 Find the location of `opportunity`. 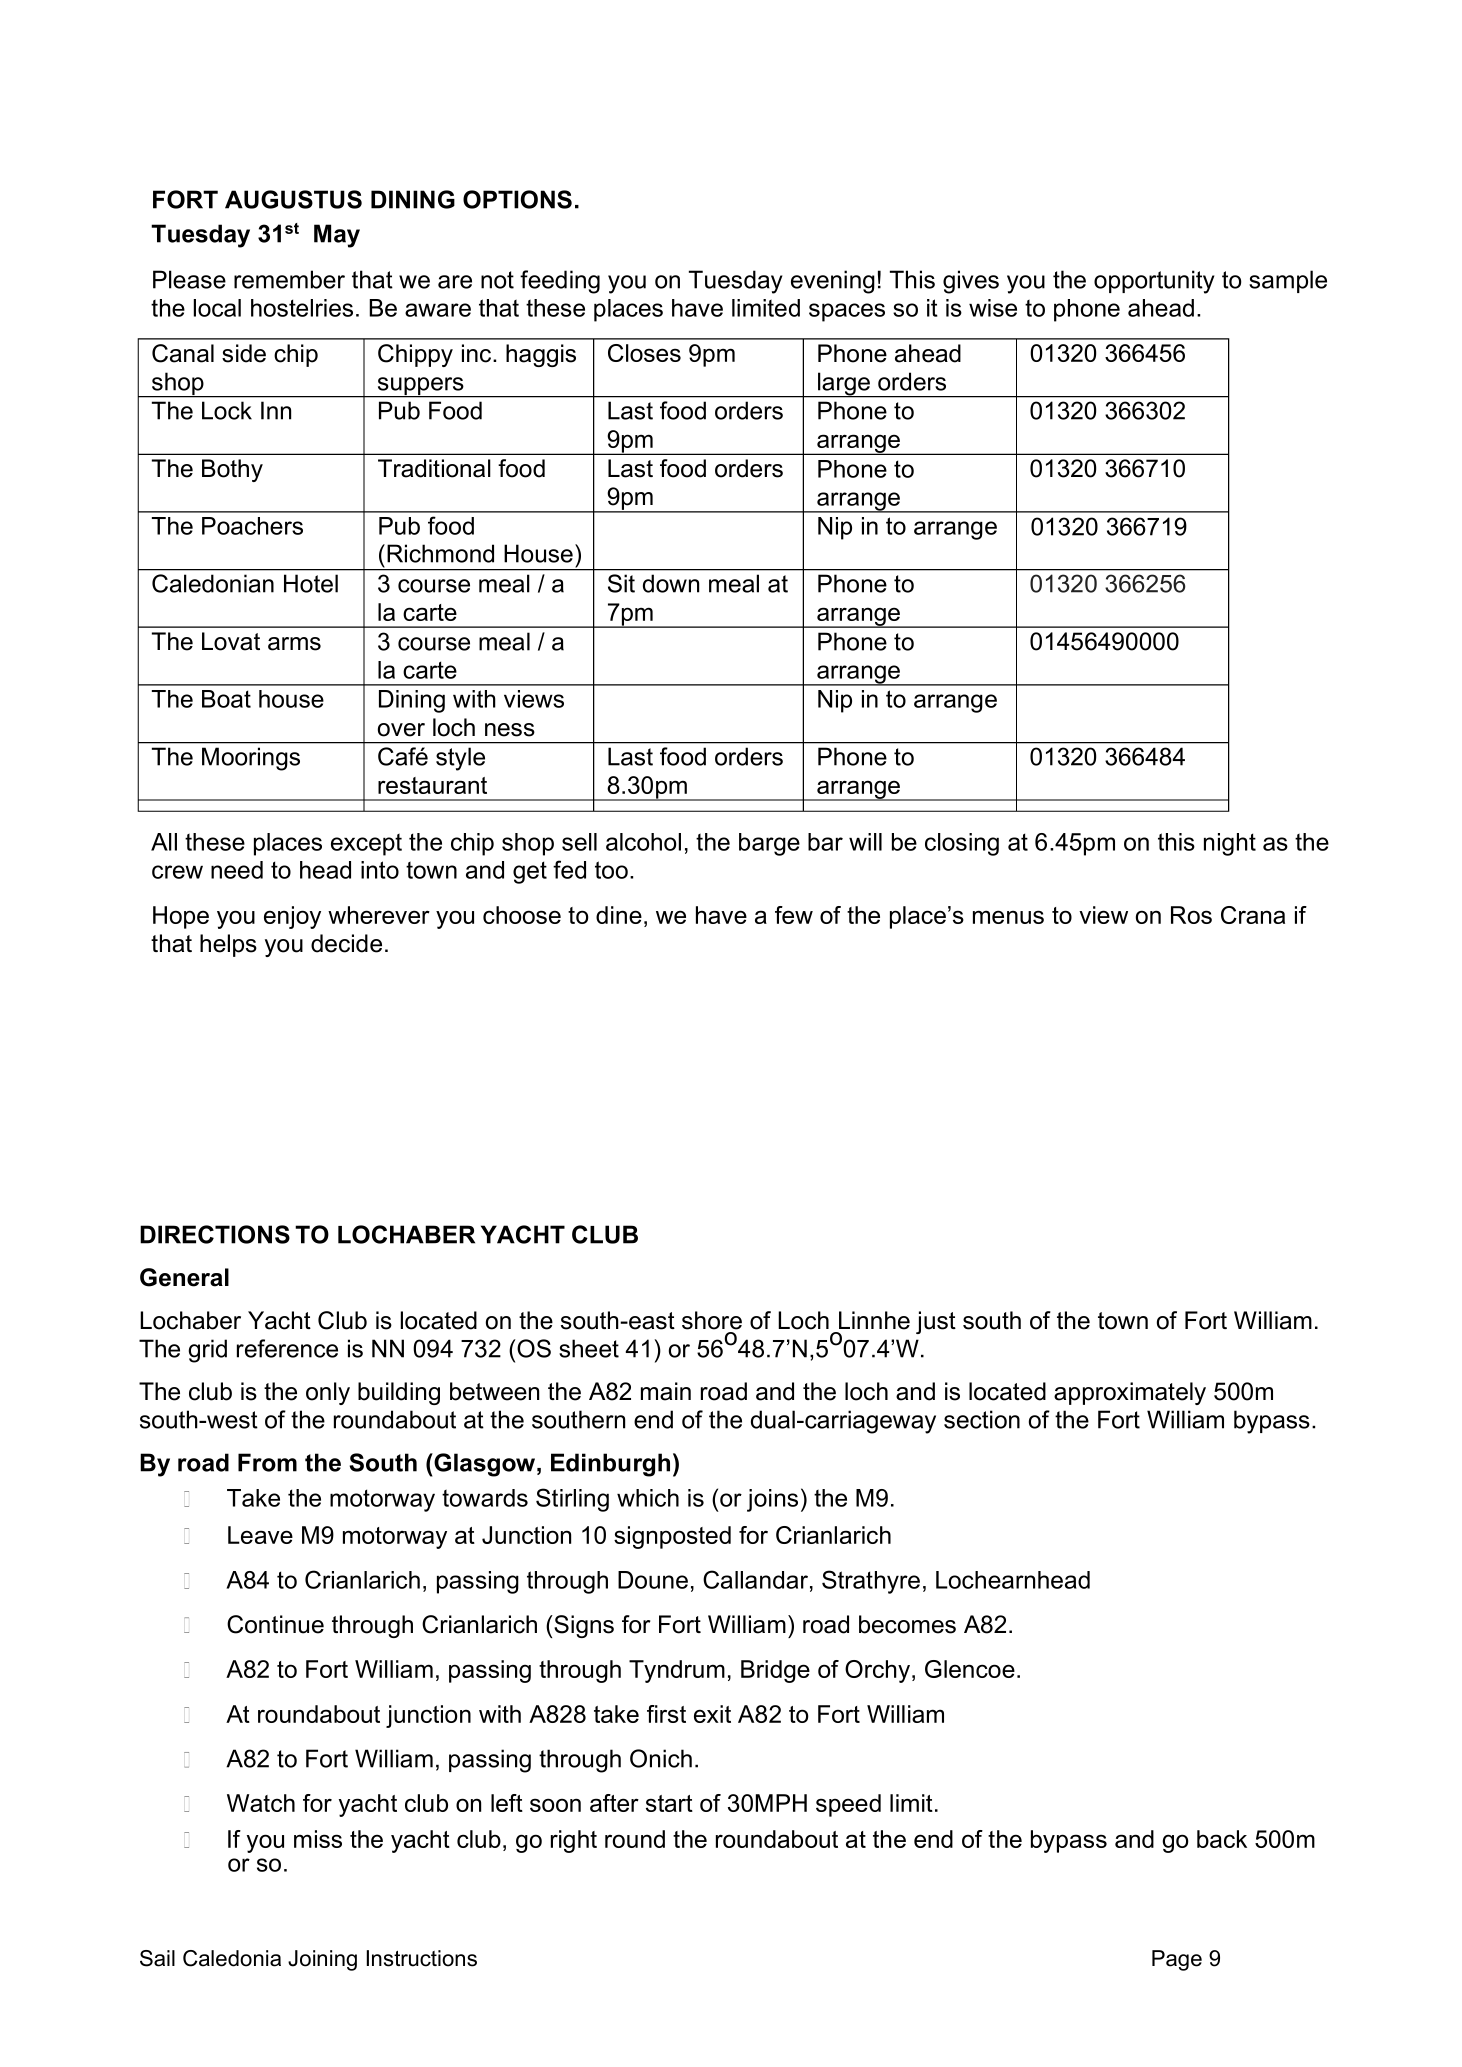

opportunity is located at coordinates (1154, 282).
